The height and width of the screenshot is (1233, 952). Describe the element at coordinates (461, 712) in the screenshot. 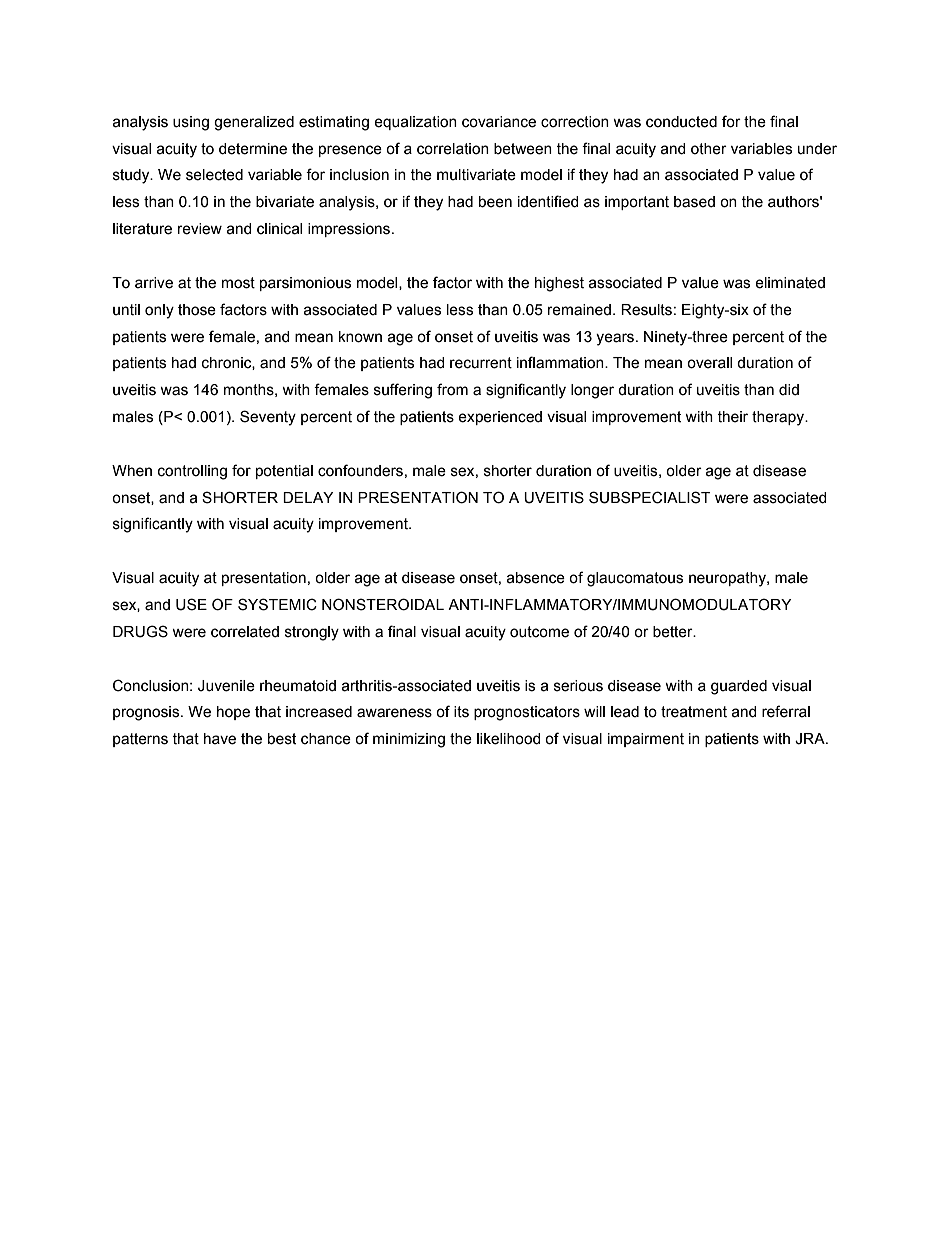

I see `its` at that location.
